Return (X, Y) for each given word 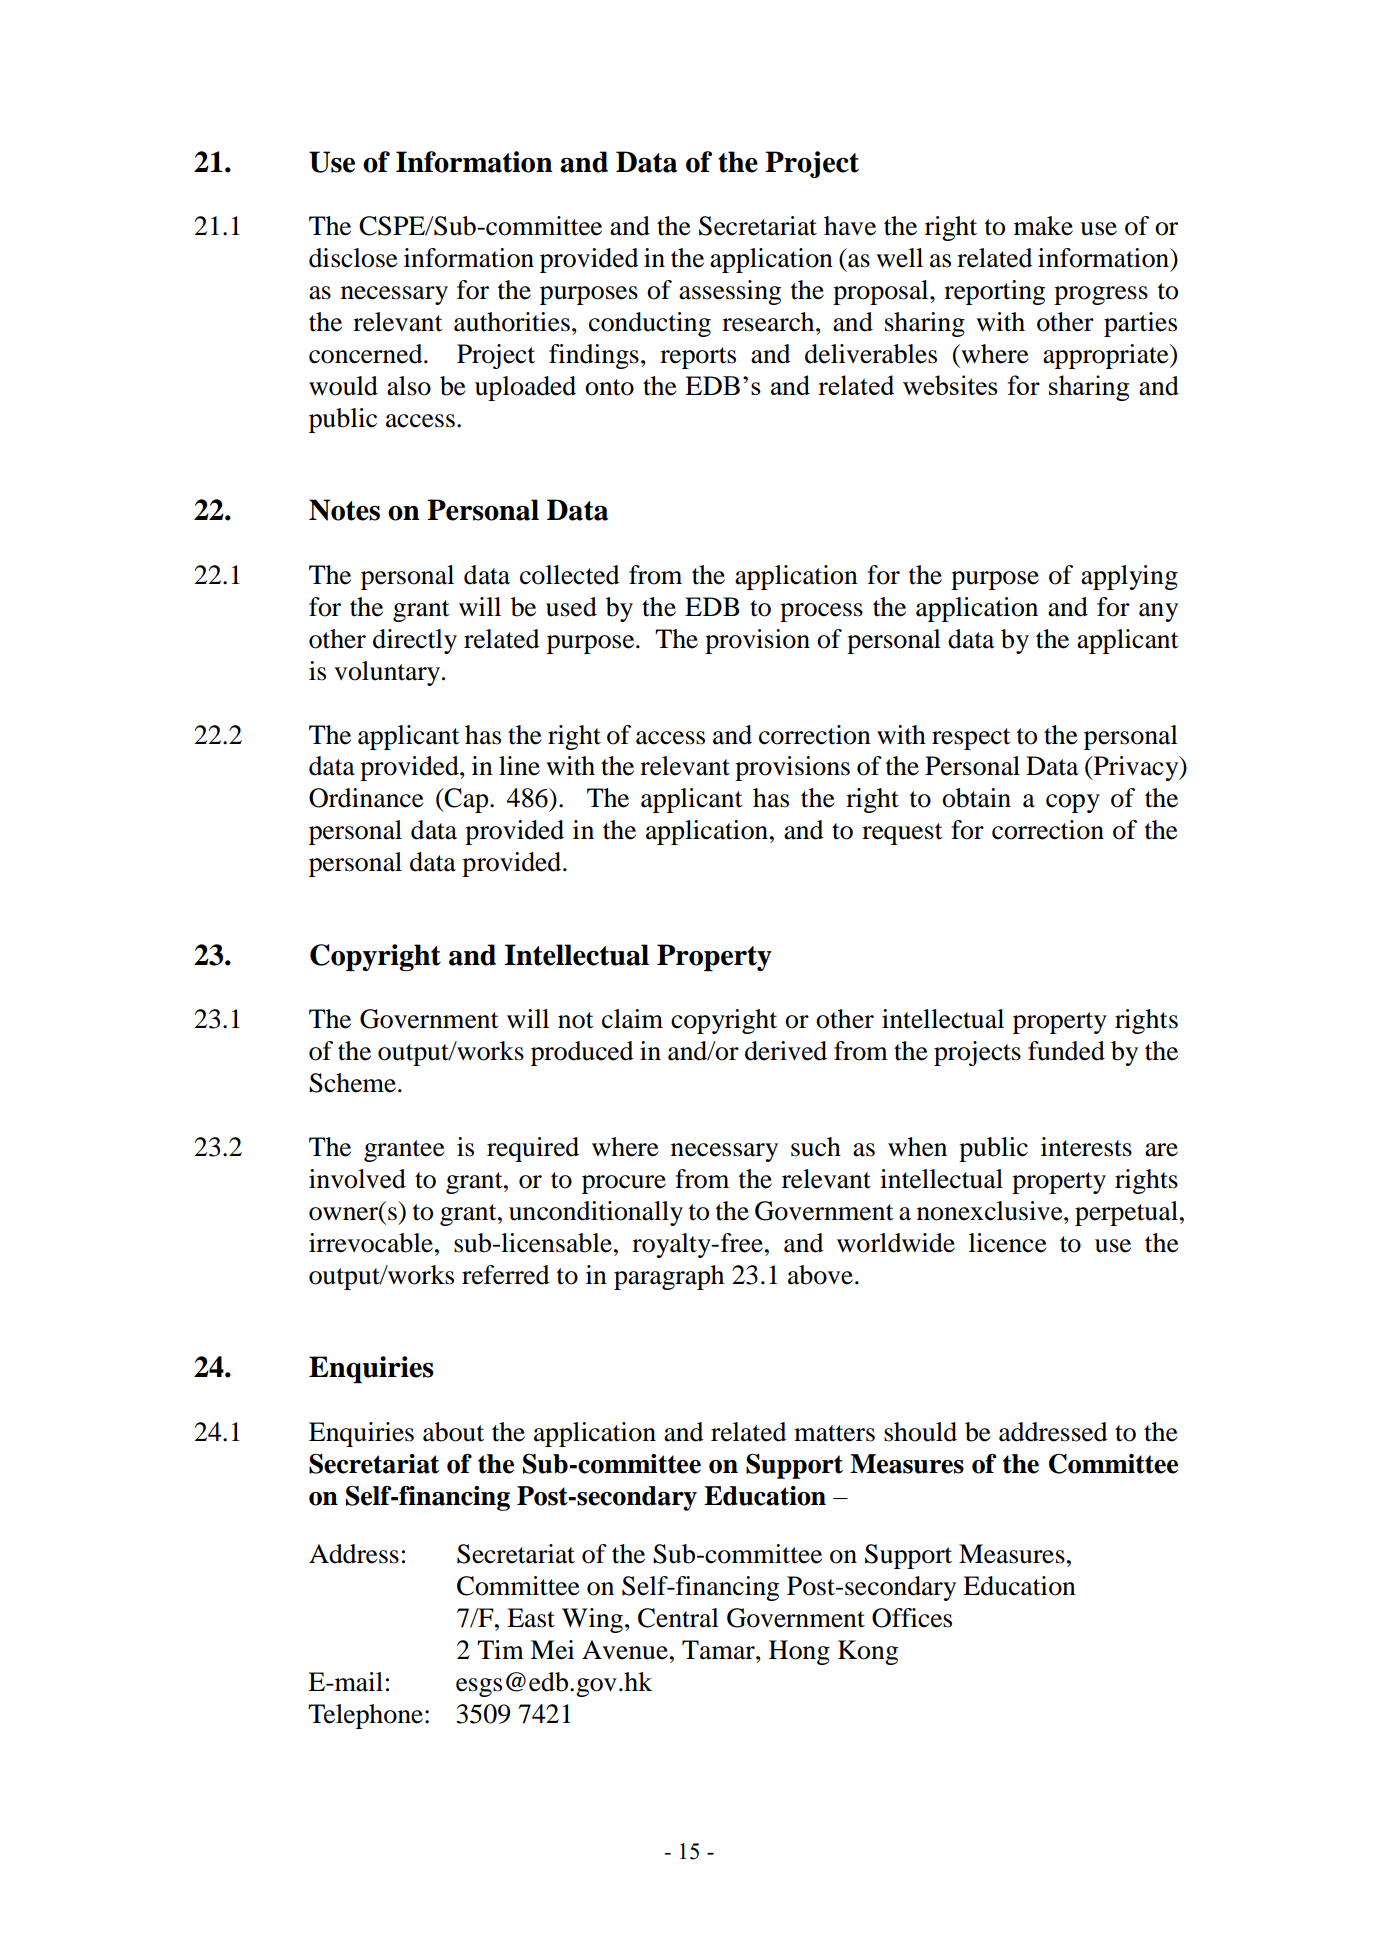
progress (1101, 295)
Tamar (719, 1650)
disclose (353, 258)
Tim (500, 1649)
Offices (912, 1618)
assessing (730, 292)
